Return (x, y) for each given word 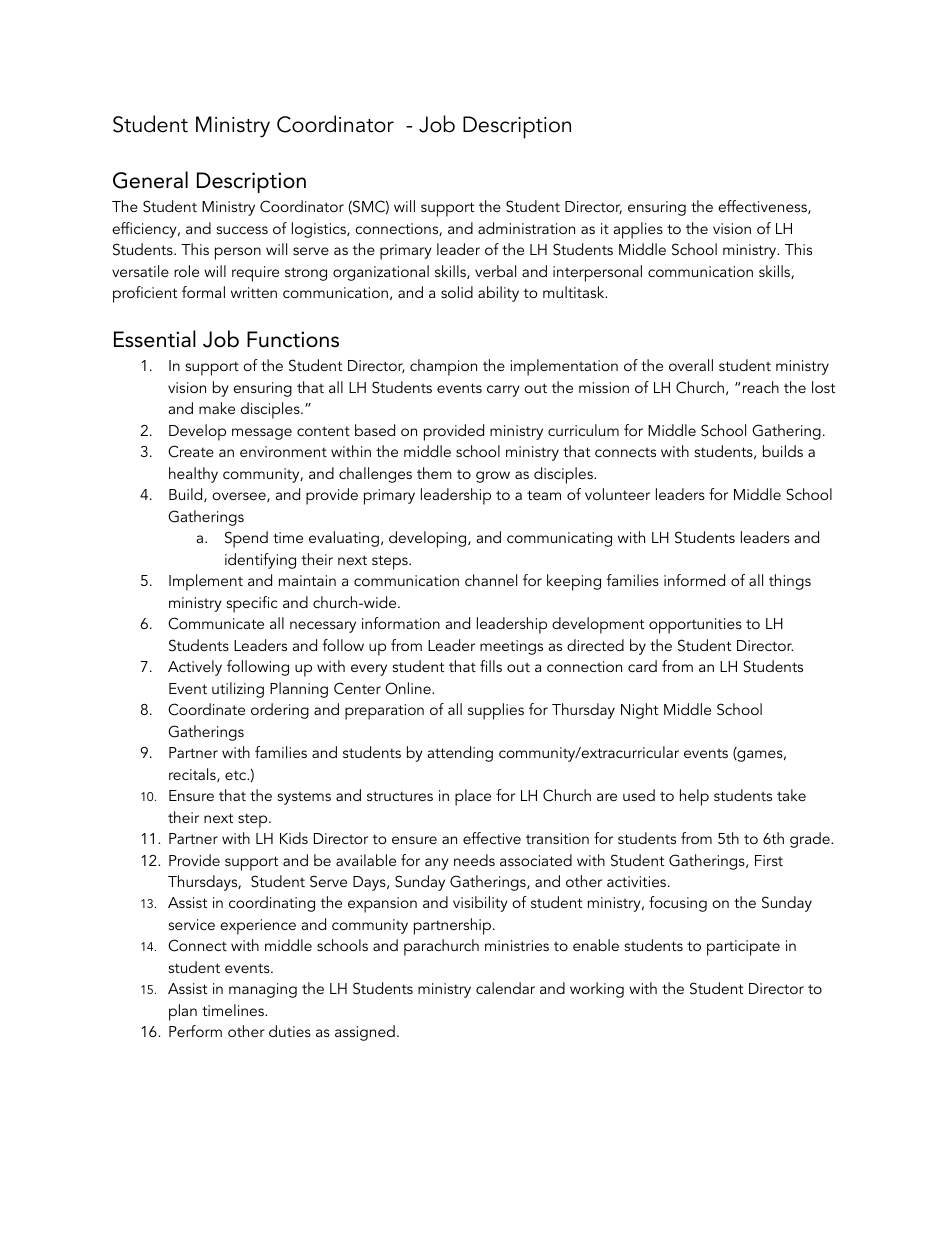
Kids (294, 838)
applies (638, 230)
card (642, 666)
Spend (246, 539)
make (217, 408)
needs (474, 860)
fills (491, 666)
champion (443, 367)
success (242, 230)
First (769, 860)
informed (694, 580)
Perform (195, 1031)
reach (761, 387)
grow (493, 477)
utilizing (238, 690)
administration (526, 228)
